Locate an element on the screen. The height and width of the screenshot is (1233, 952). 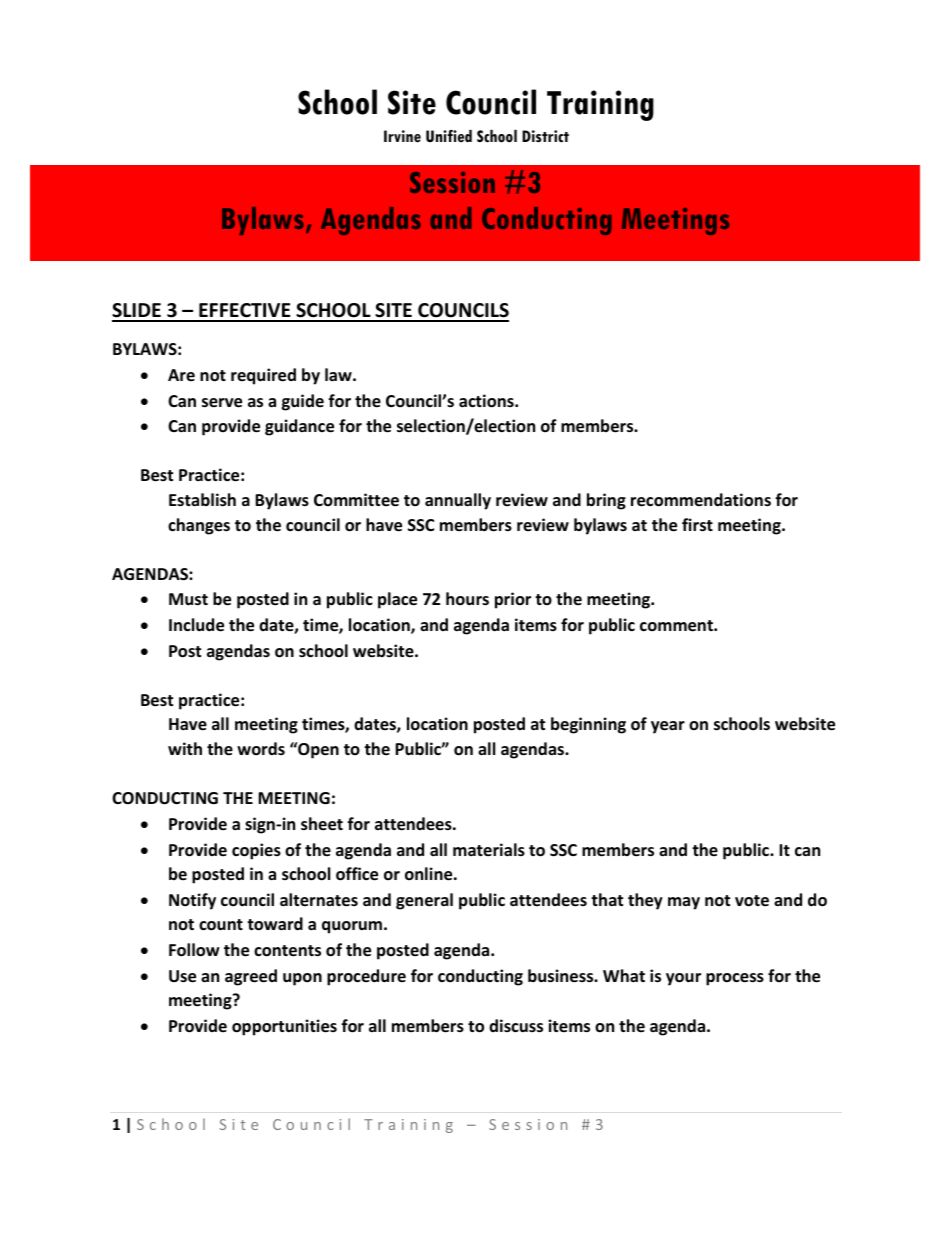
first is located at coordinates (697, 525).
